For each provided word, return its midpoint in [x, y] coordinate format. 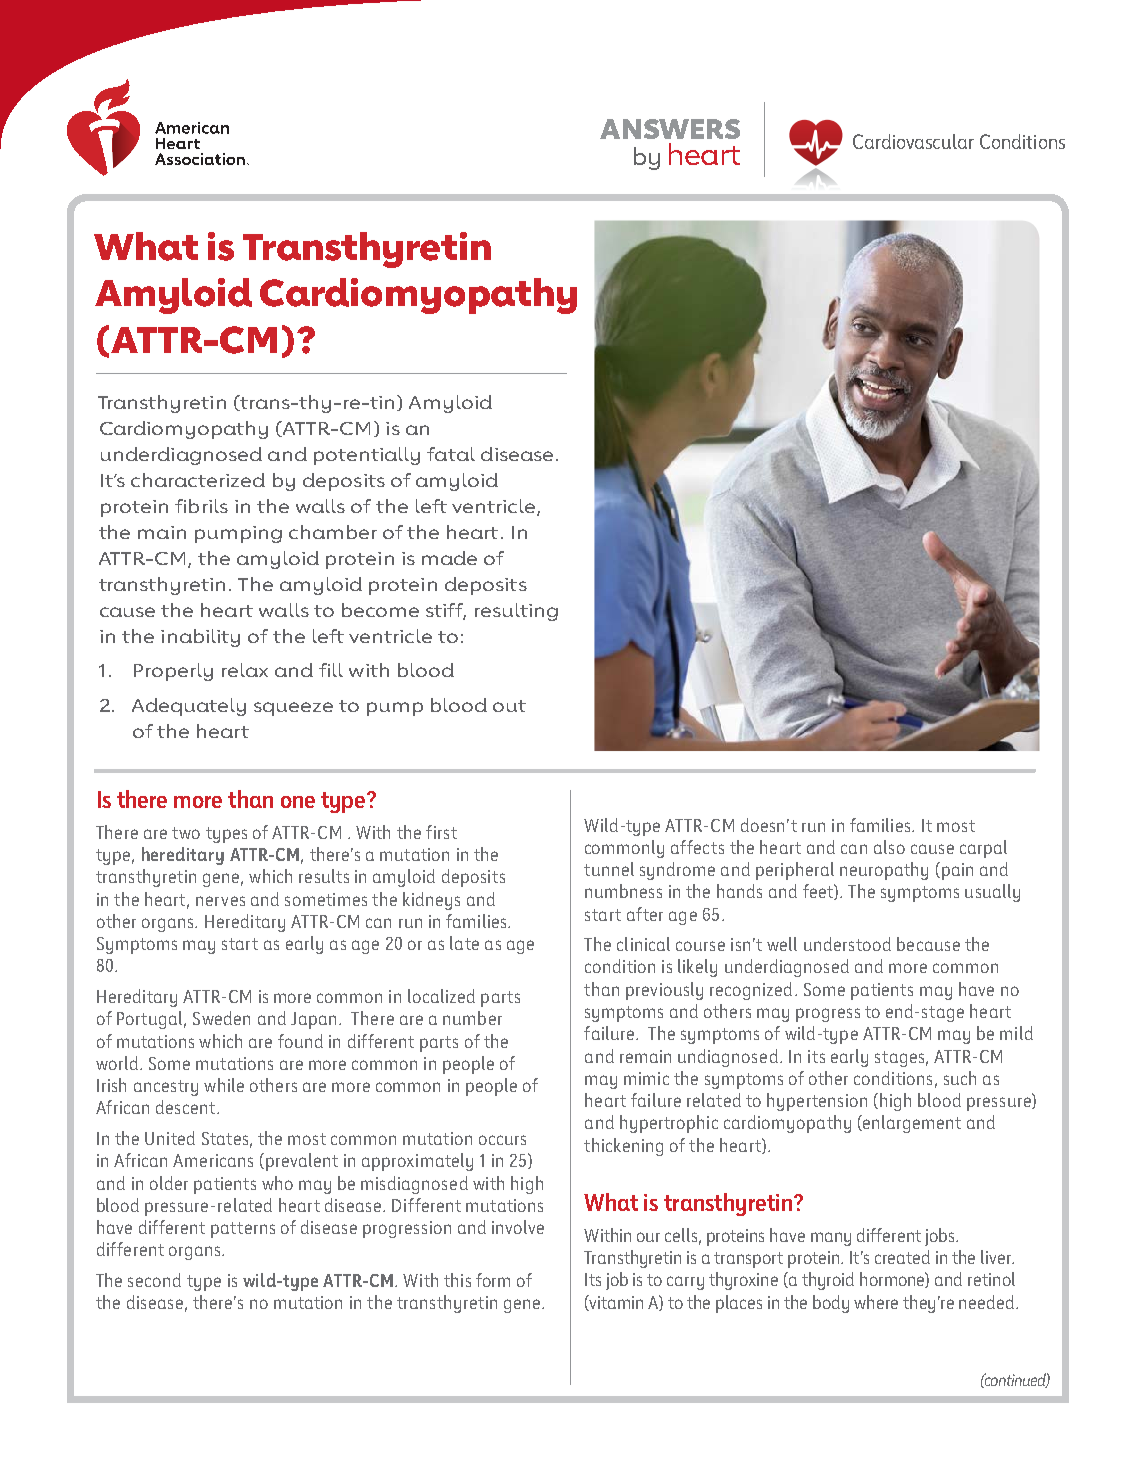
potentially [367, 456]
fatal [451, 454]
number [472, 1018]
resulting [516, 612]
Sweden [221, 1018]
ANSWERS [670, 129]
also [889, 847]
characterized [198, 480]
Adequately [189, 707]
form [493, 1280]
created [902, 1257]
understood [847, 944]
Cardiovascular [913, 141]
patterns [243, 1230]
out [509, 706]
